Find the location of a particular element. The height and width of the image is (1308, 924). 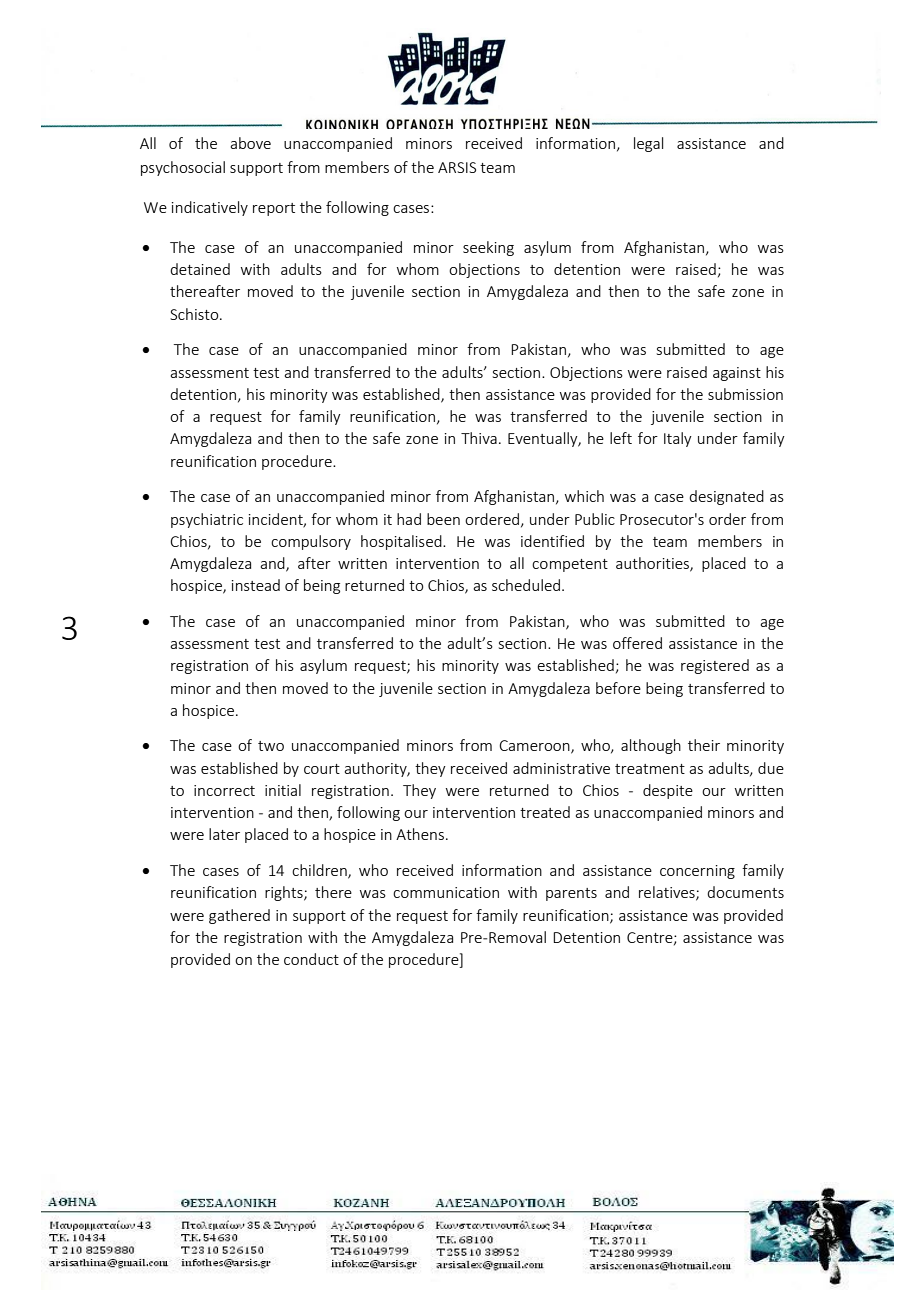

detained is located at coordinates (200, 269).
